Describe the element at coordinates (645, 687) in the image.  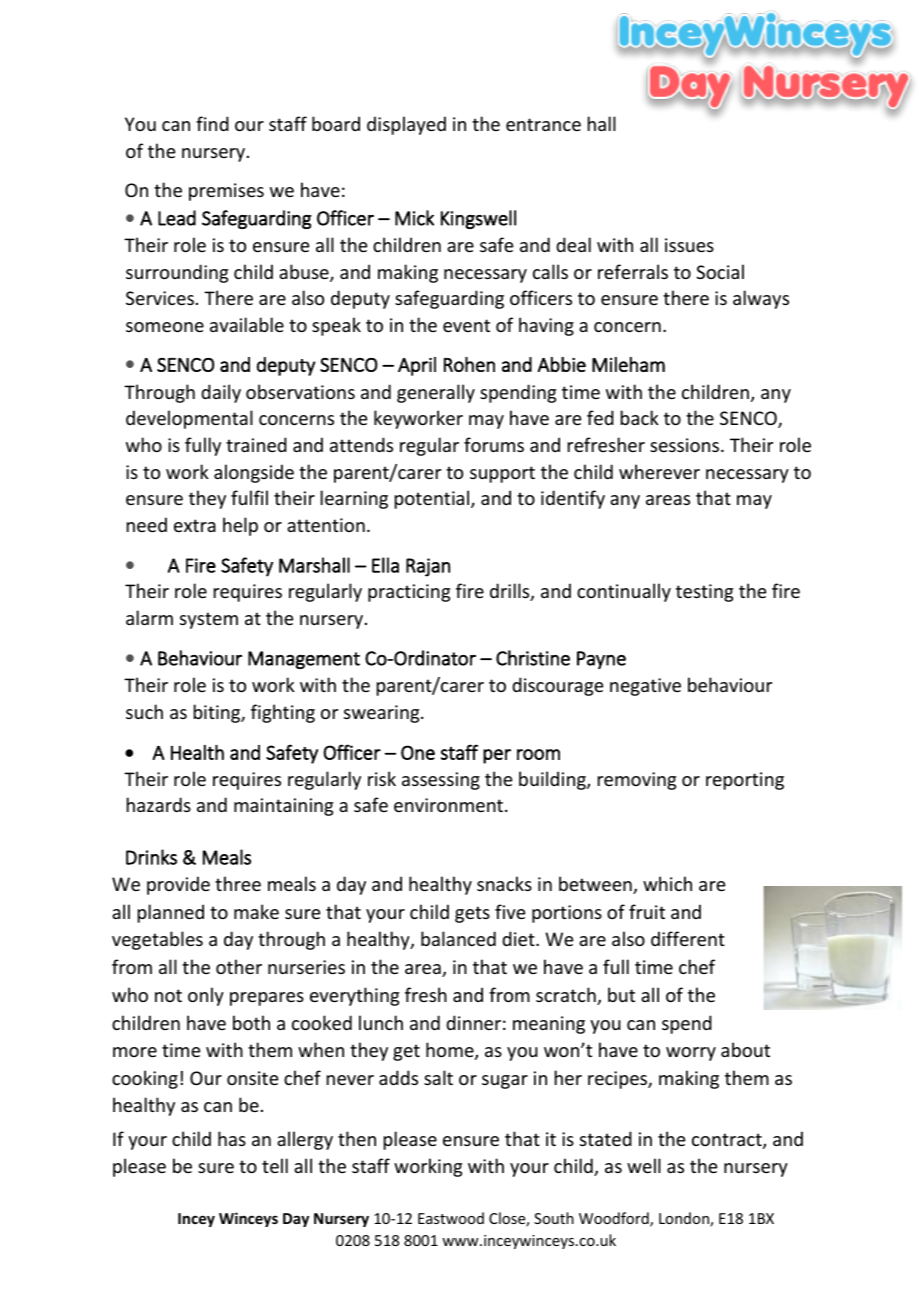
I see `negative` at that location.
